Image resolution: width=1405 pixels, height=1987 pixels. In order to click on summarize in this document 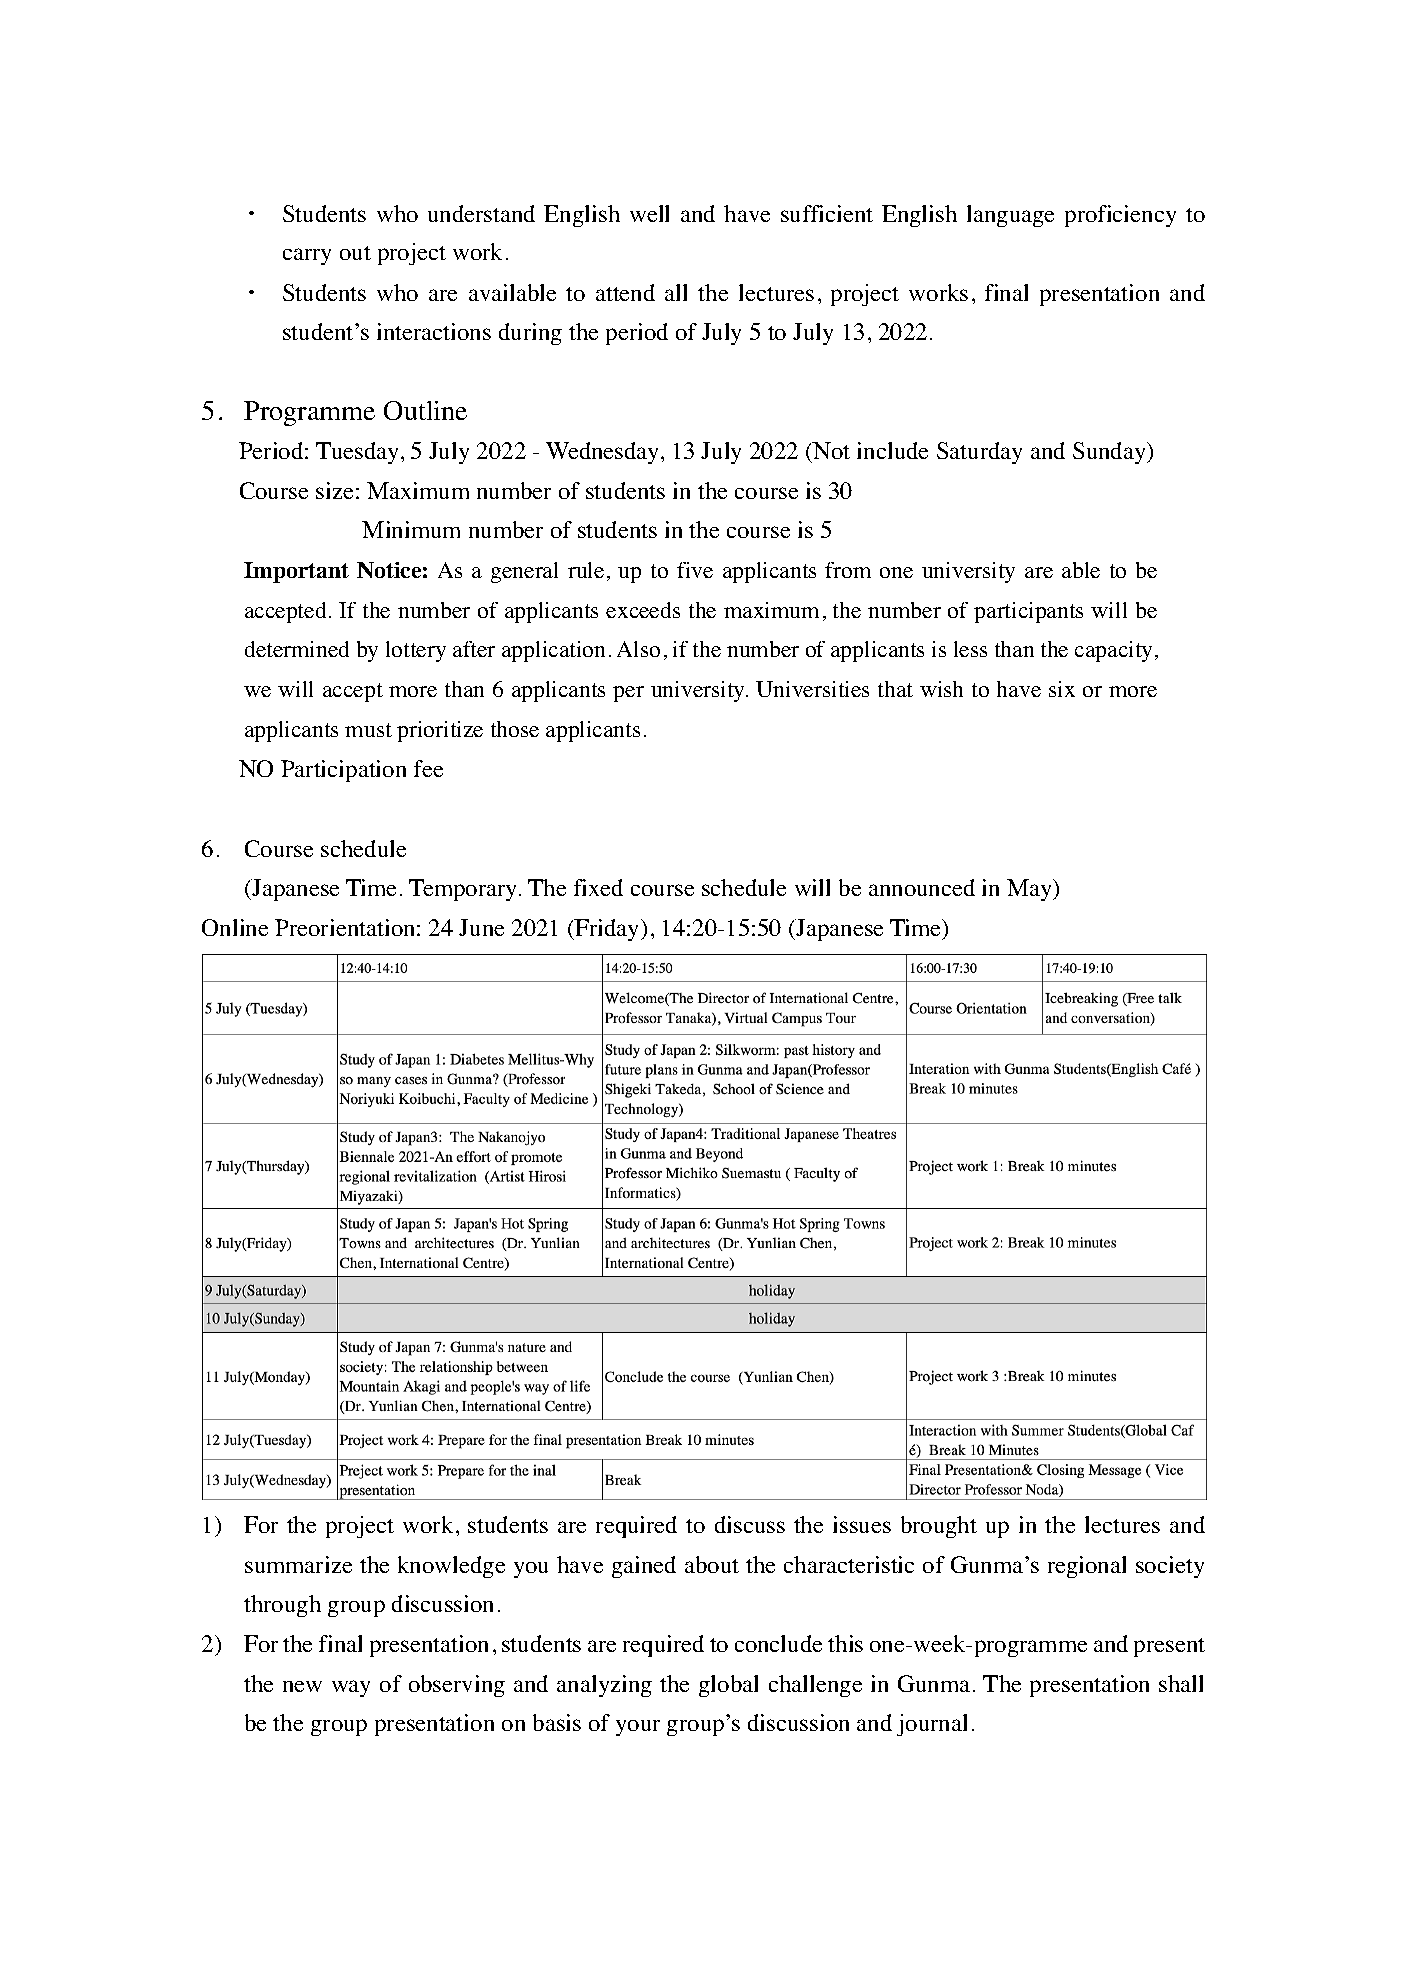, I will do `click(298, 1564)`.
